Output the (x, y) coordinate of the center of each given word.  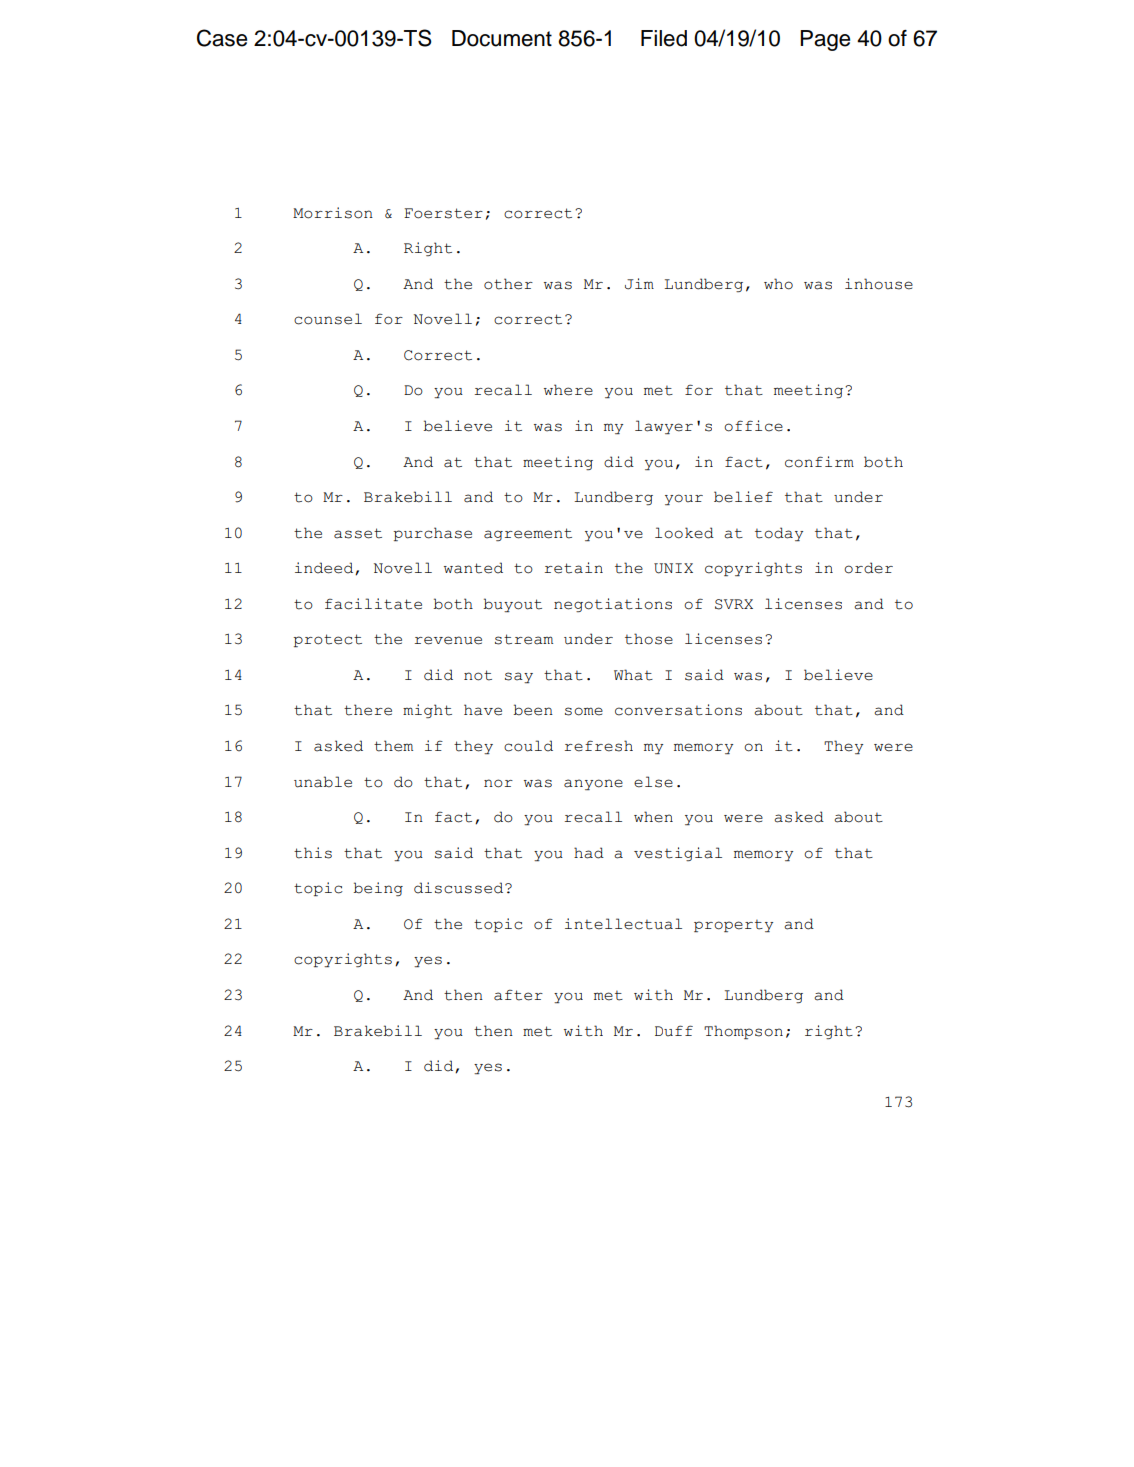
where (568, 390)
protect (328, 640)
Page (825, 40)
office (753, 426)
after (518, 995)
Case (222, 38)
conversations (678, 710)
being (378, 889)
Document (502, 38)
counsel (328, 319)
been (533, 710)
